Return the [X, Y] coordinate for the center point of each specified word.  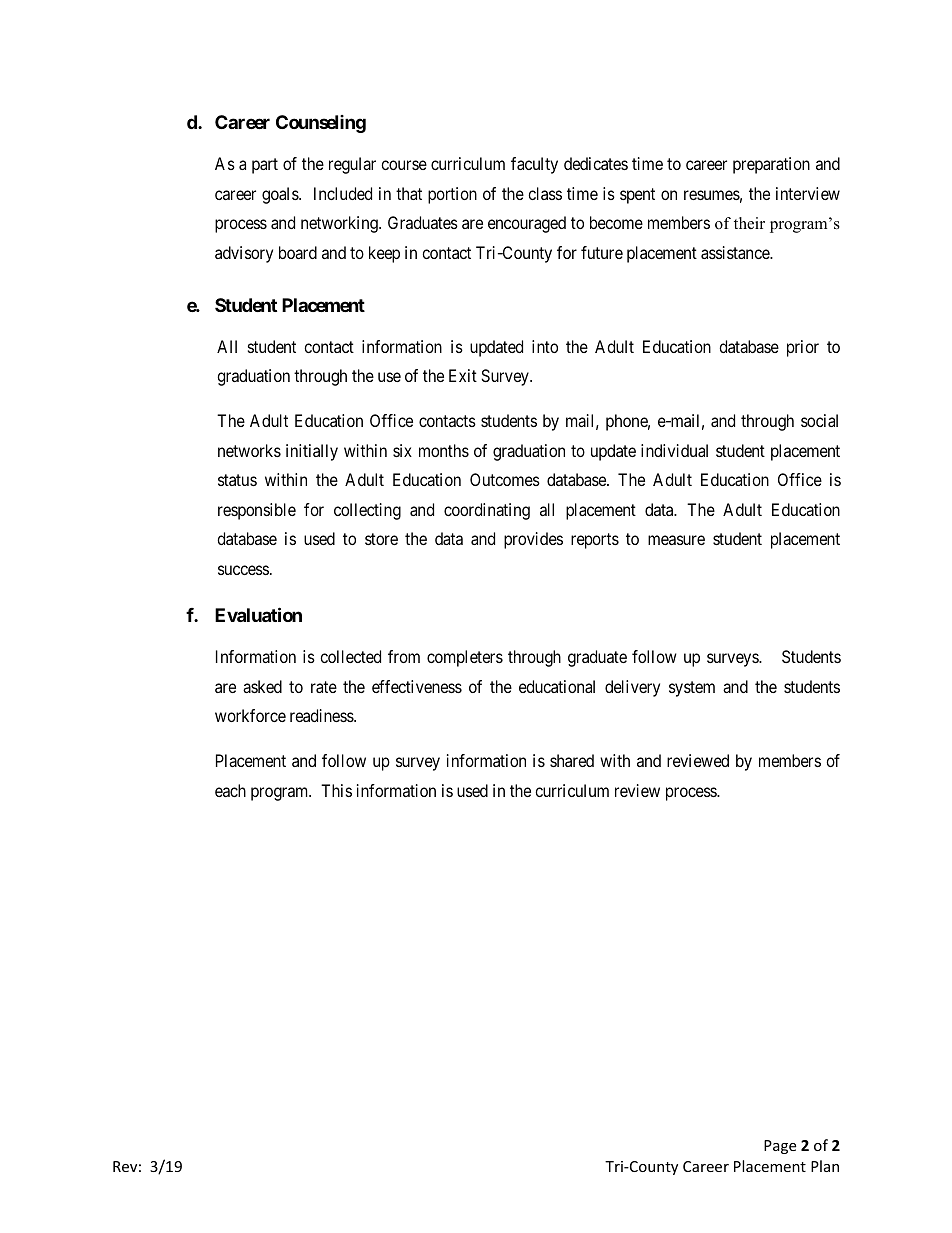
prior [803, 348]
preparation [771, 165]
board [298, 252]
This [336, 790]
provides [533, 540]
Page [780, 1147]
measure [676, 540]
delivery [632, 688]
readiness [322, 715]
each [230, 790]
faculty [534, 165]
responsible [257, 511]
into [545, 346]
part [265, 166]
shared [572, 760]
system [692, 689]
